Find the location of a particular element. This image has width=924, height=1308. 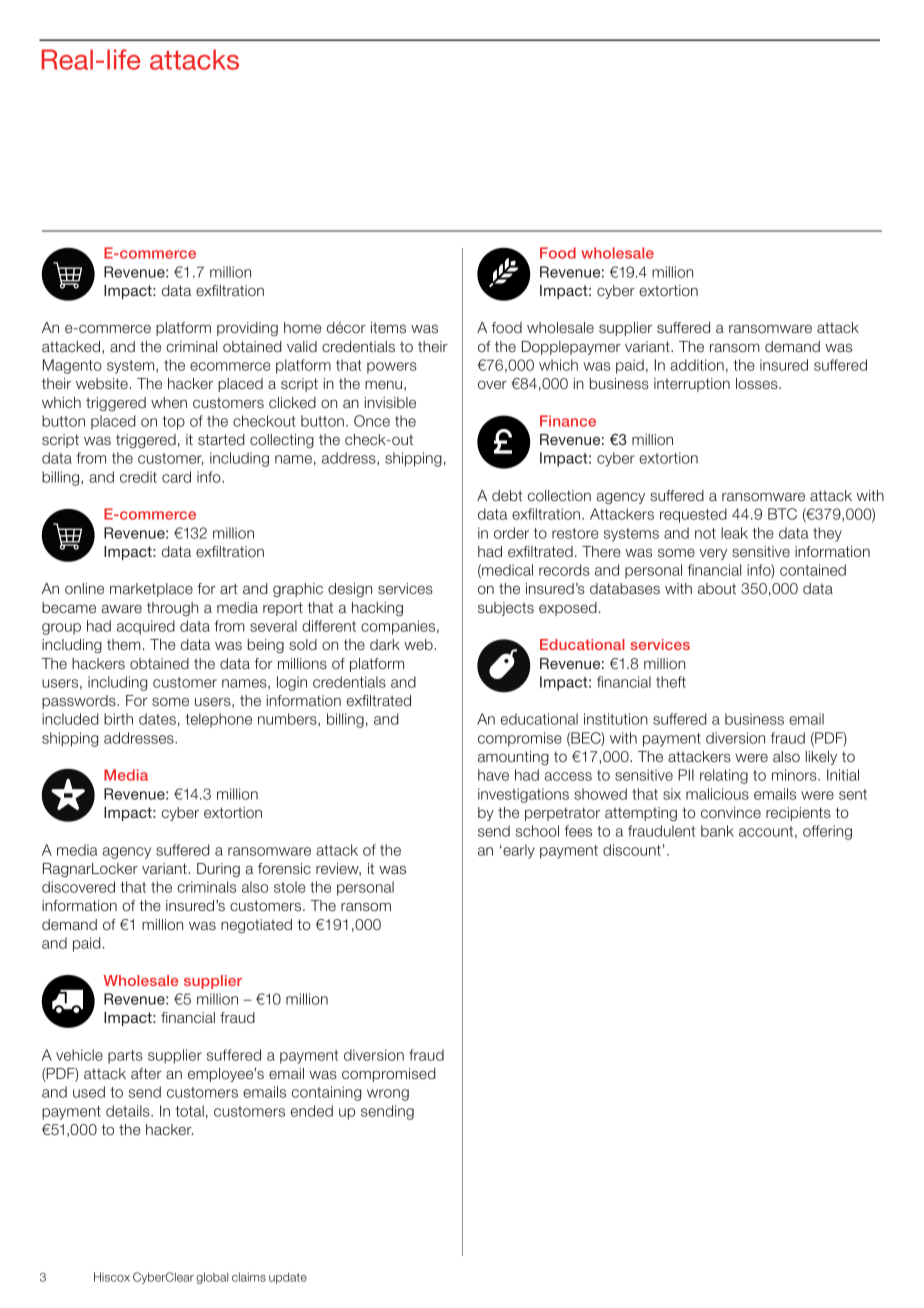

website is located at coordinates (103, 383).
